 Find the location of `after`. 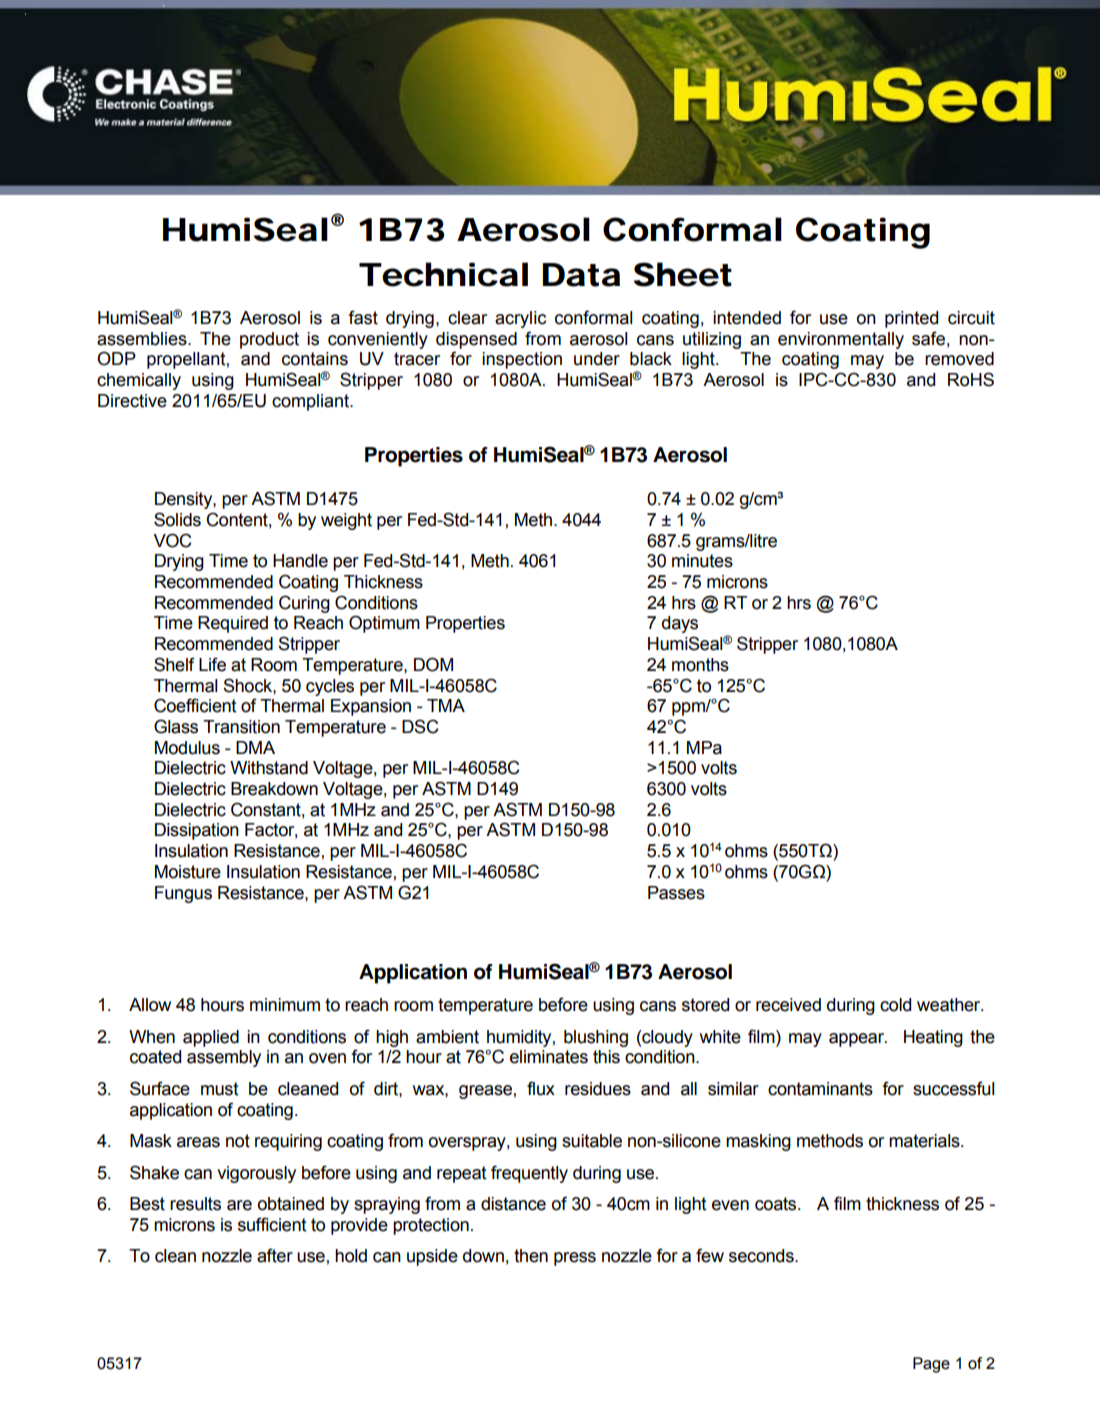

after is located at coordinates (275, 1255).
